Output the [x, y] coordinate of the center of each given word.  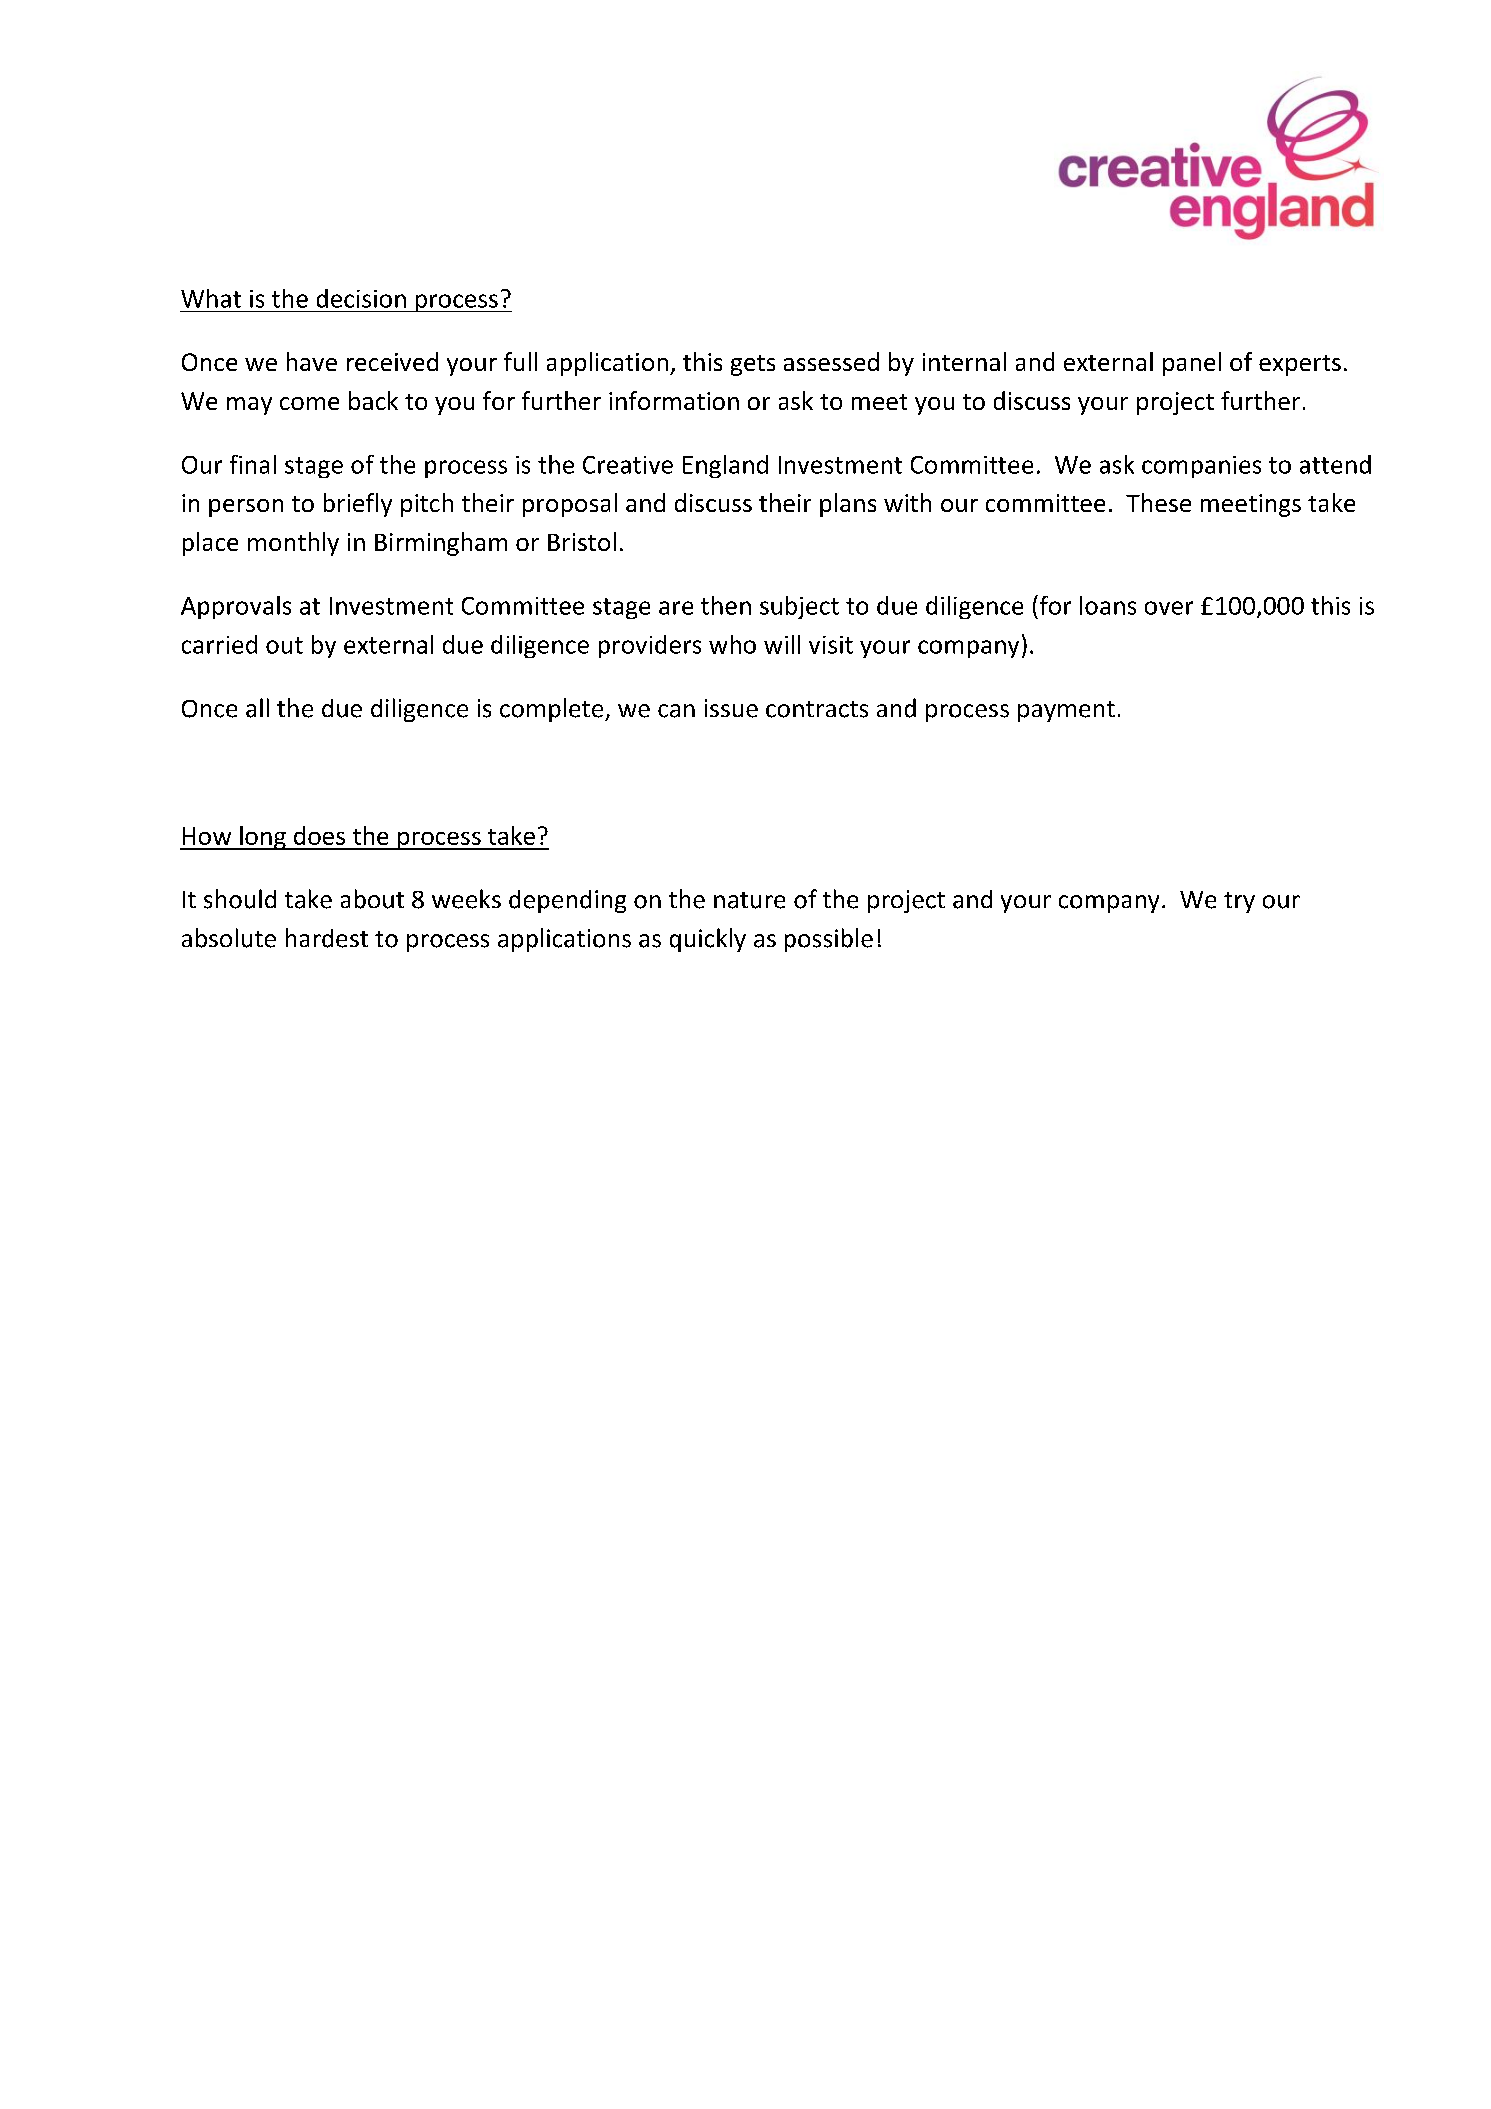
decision [361, 298]
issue [731, 708]
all [257, 708]
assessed [831, 361]
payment [1066, 711]
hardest [327, 938]
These [1158, 502]
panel [1192, 364]
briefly [358, 505]
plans [848, 505]
